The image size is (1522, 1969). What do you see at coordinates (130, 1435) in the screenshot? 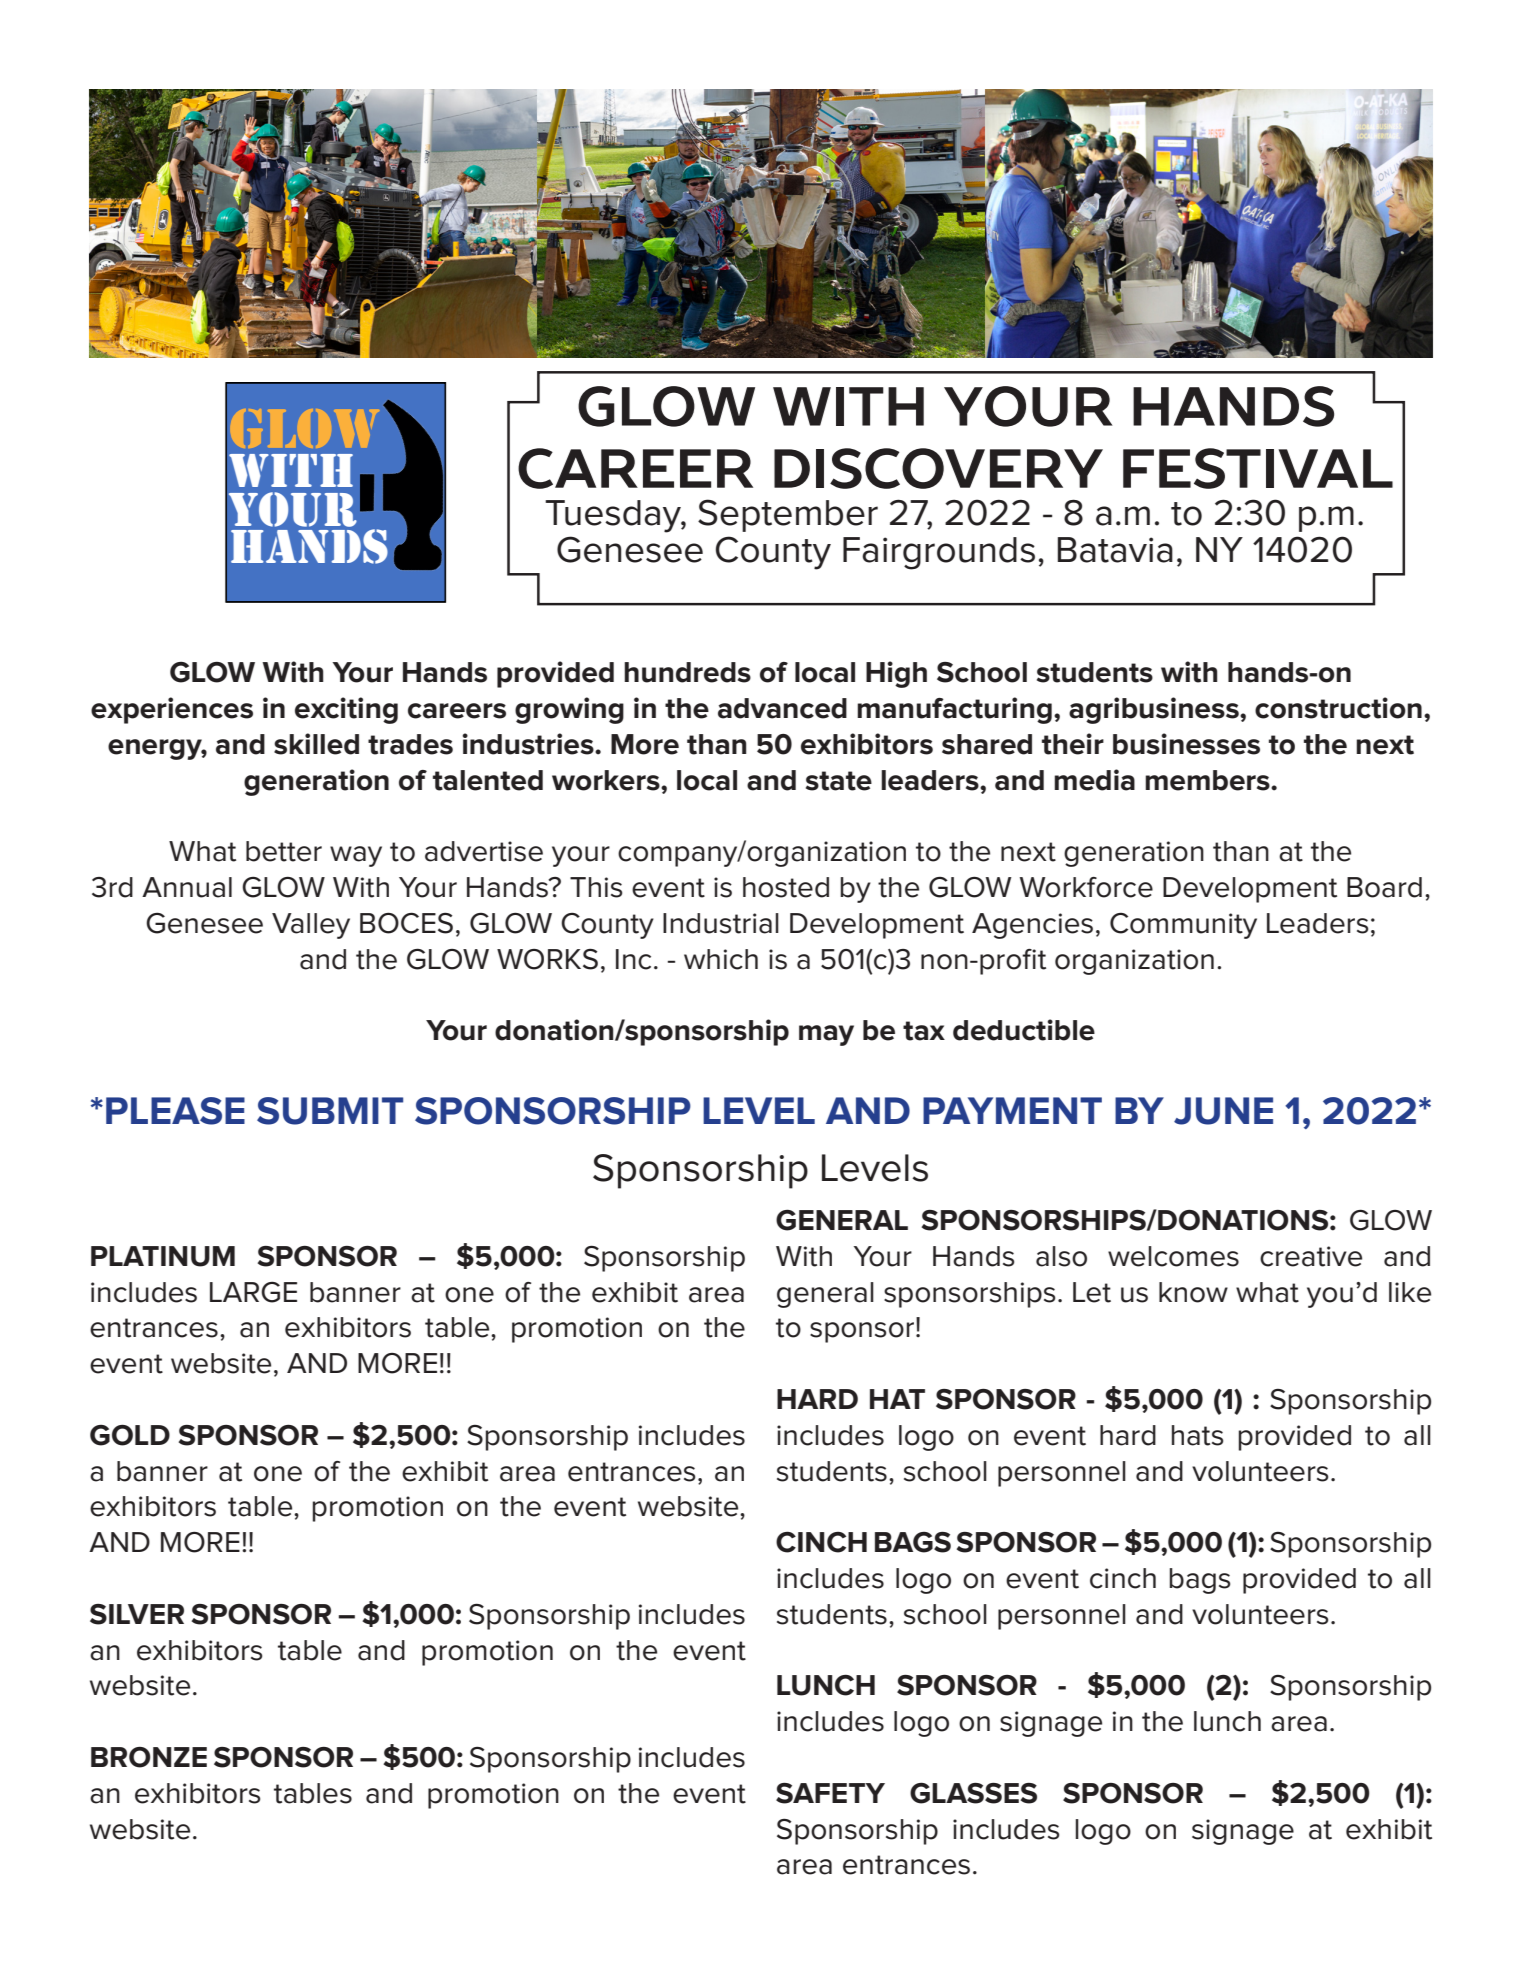
I see `GOLD` at bounding box center [130, 1435].
